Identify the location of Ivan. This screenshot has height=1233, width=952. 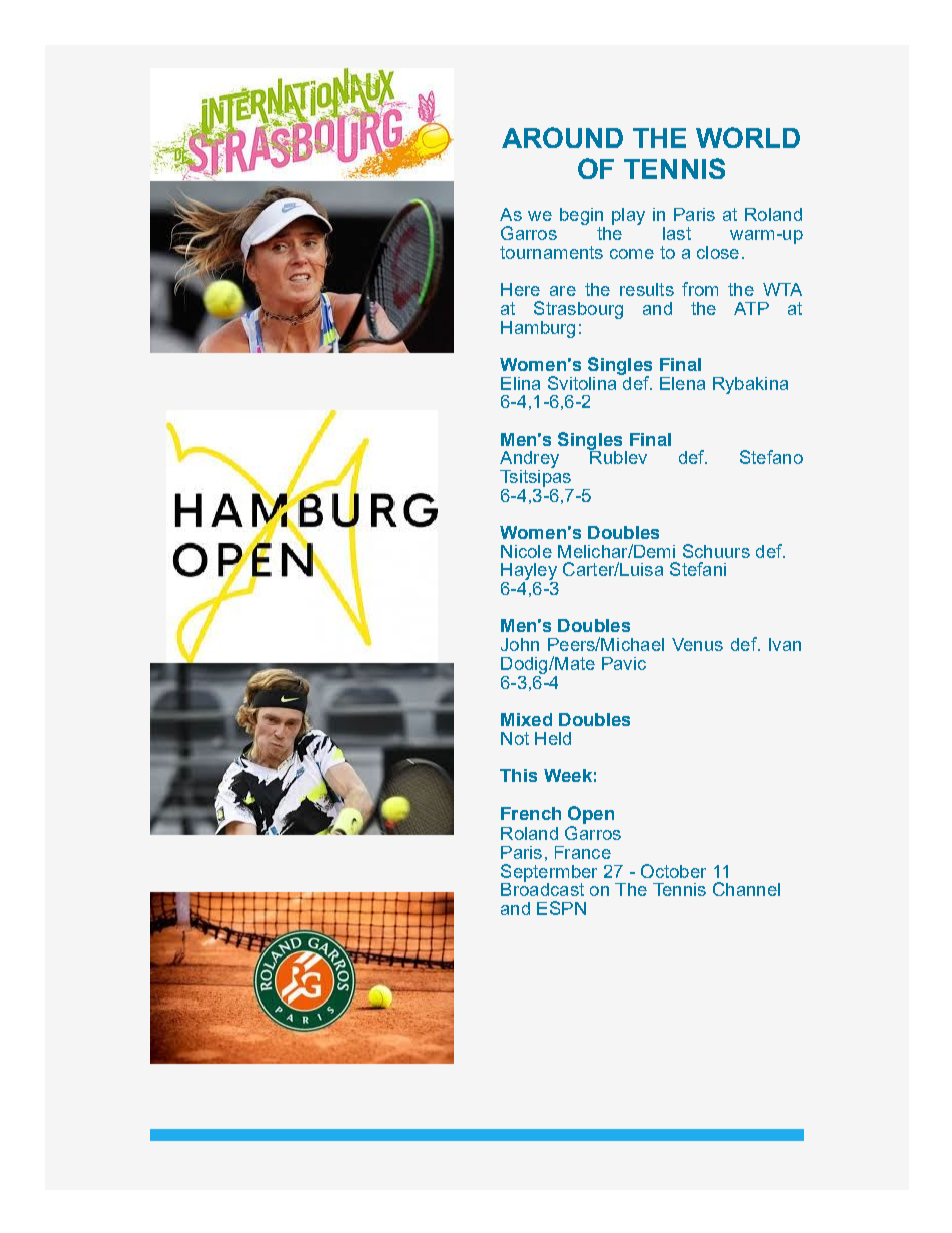
(785, 644).
